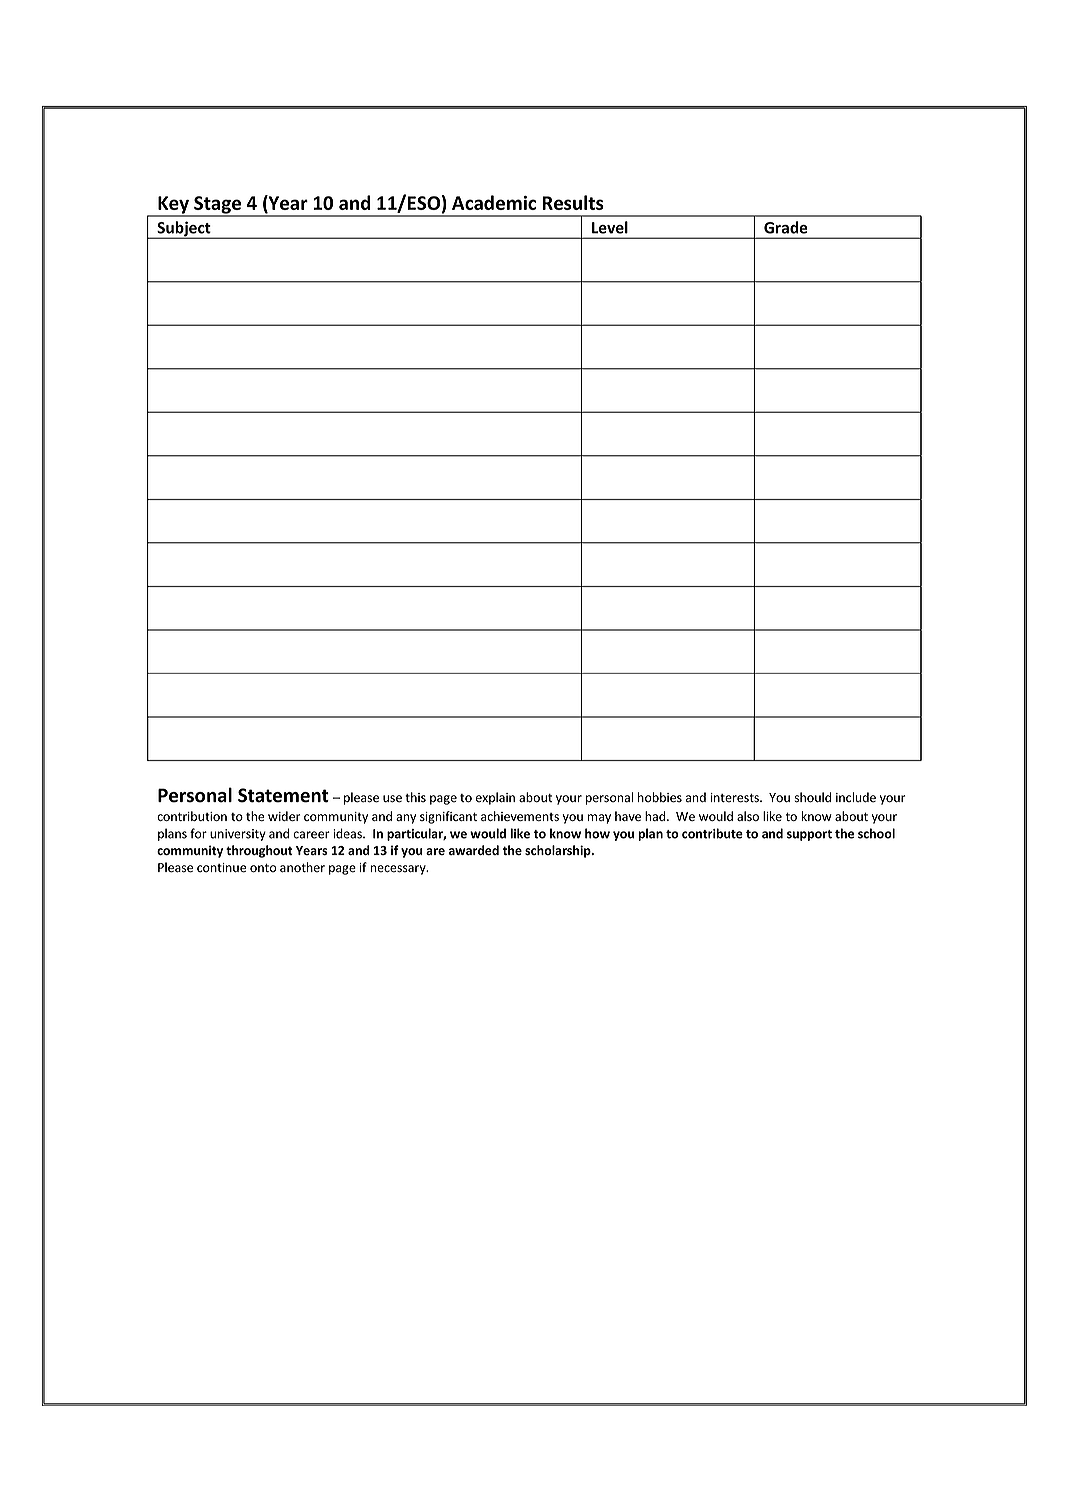  What do you see at coordinates (559, 851) in the page?
I see `scholarship` at bounding box center [559, 851].
